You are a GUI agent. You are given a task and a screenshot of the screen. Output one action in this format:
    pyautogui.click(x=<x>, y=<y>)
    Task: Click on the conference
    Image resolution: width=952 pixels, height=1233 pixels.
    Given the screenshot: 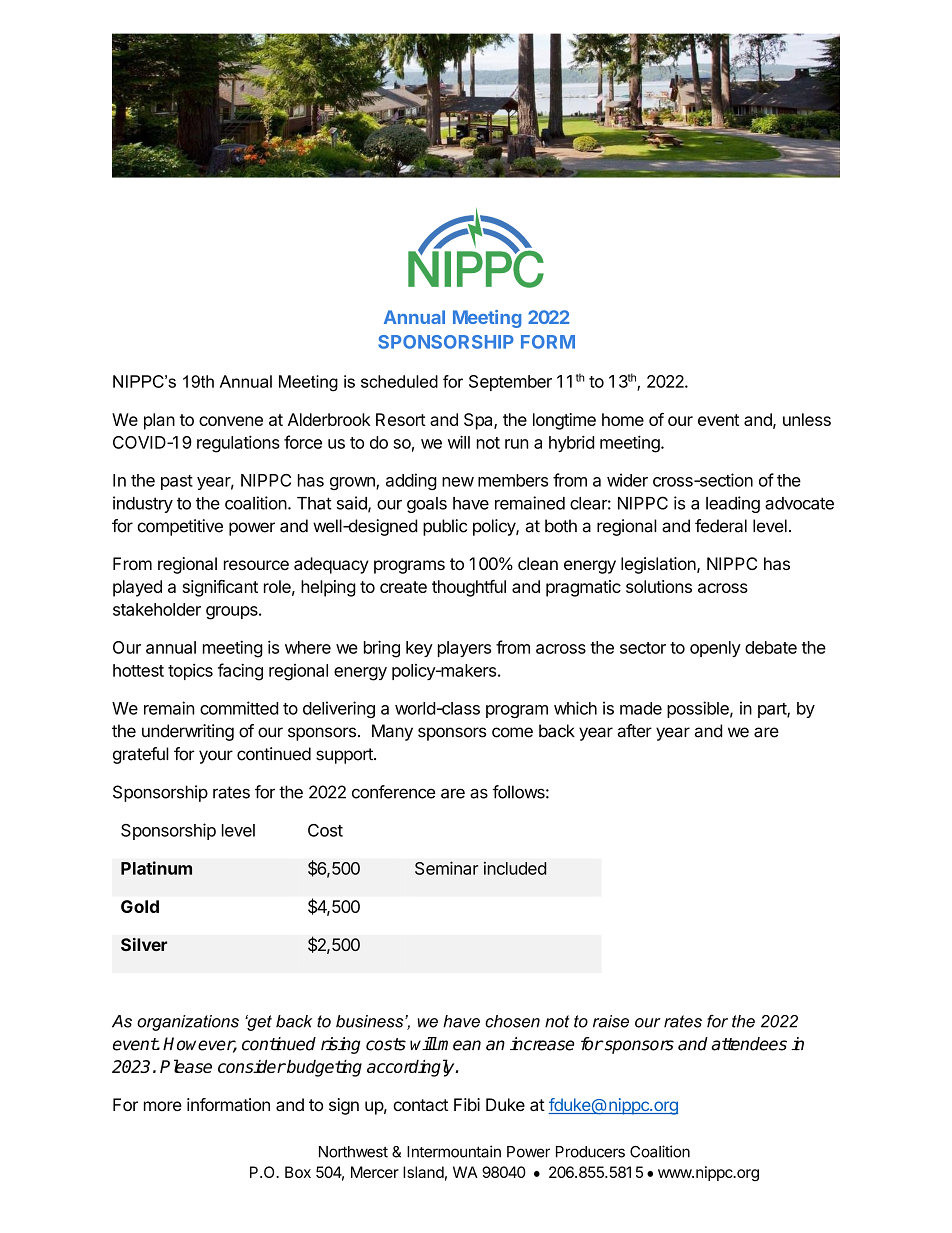 What is the action you would take?
    pyautogui.click(x=393, y=792)
